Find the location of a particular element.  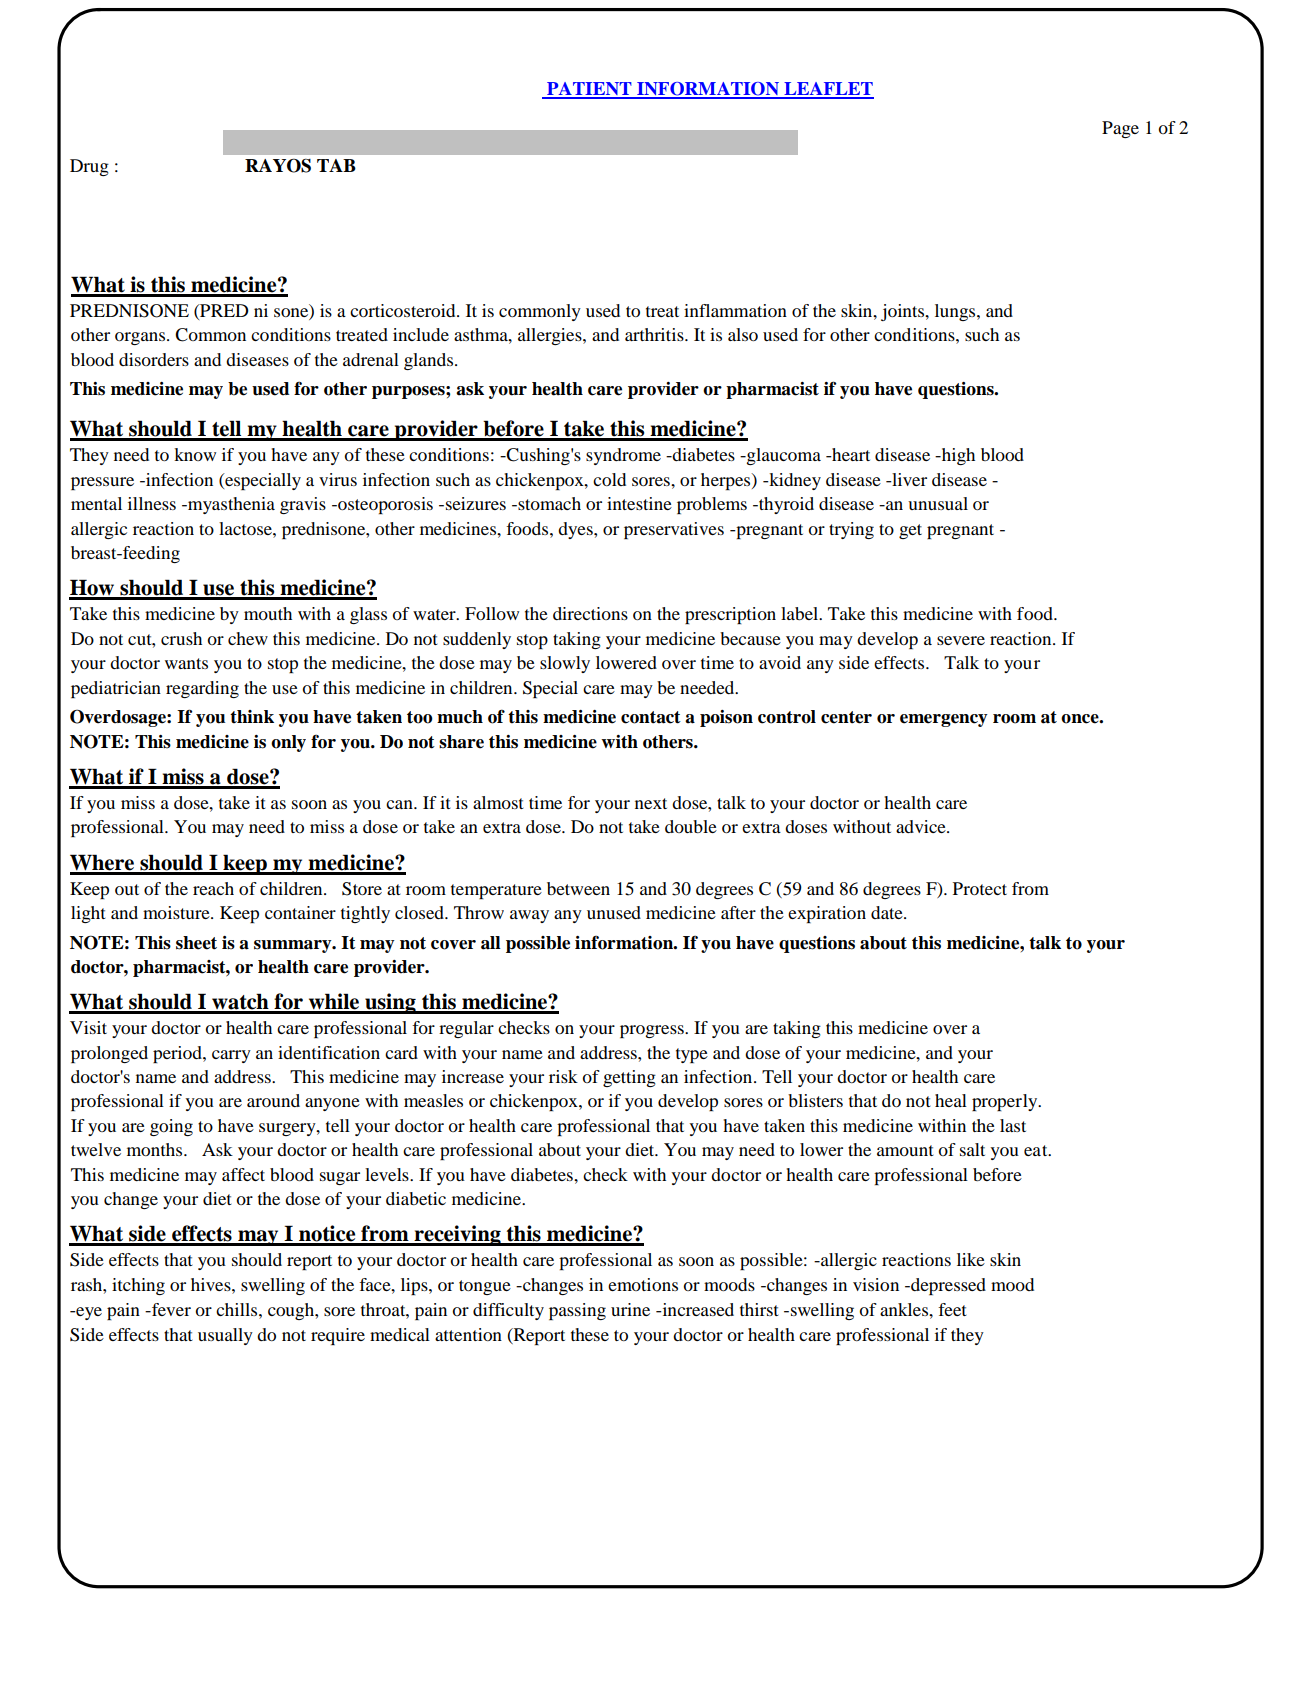

progress is located at coordinates (653, 1031).
